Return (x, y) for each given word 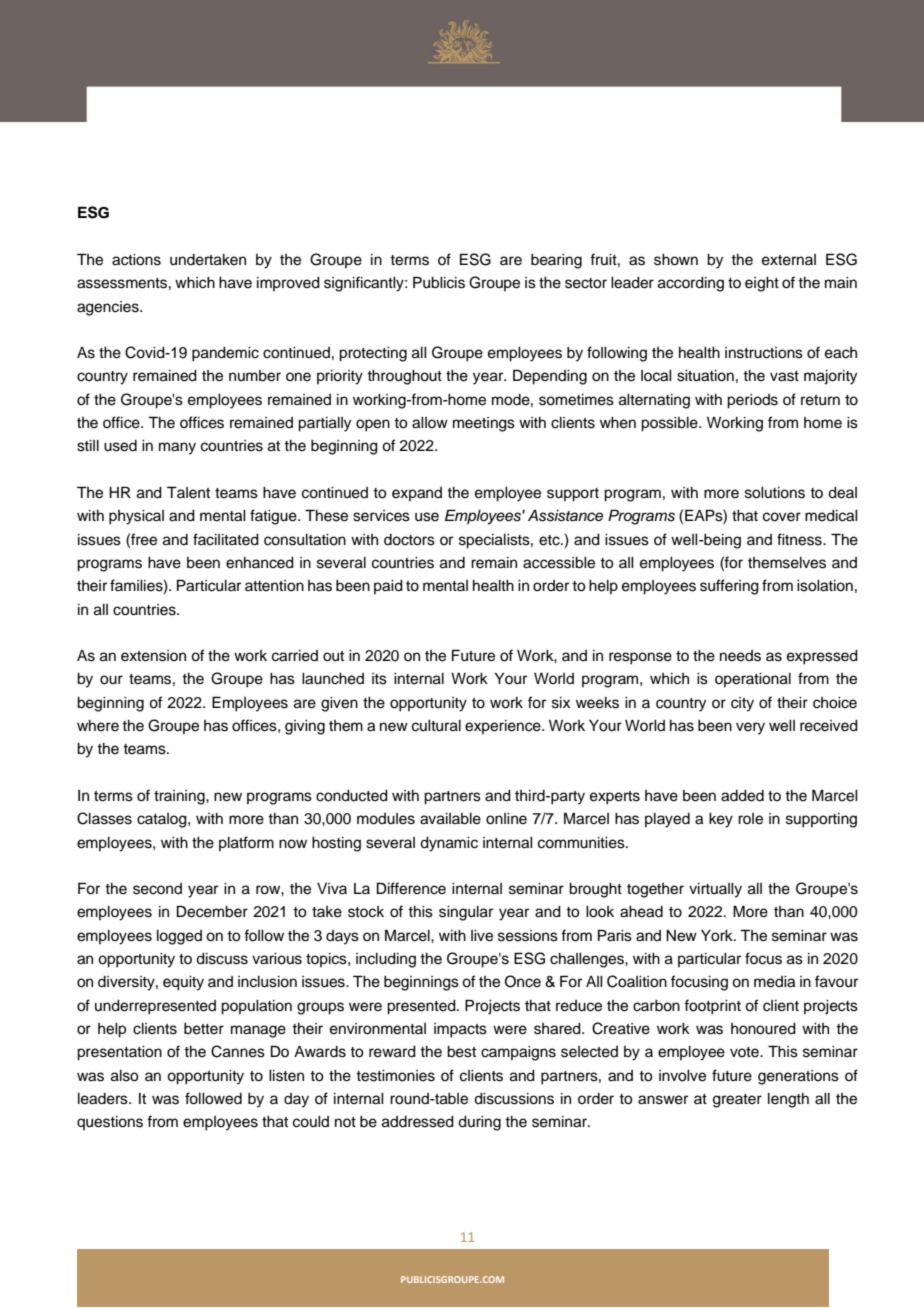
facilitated (226, 539)
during (479, 1123)
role (750, 819)
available (450, 819)
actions (136, 260)
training (180, 797)
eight (762, 284)
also (125, 1076)
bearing (556, 261)
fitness (800, 539)
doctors (409, 540)
